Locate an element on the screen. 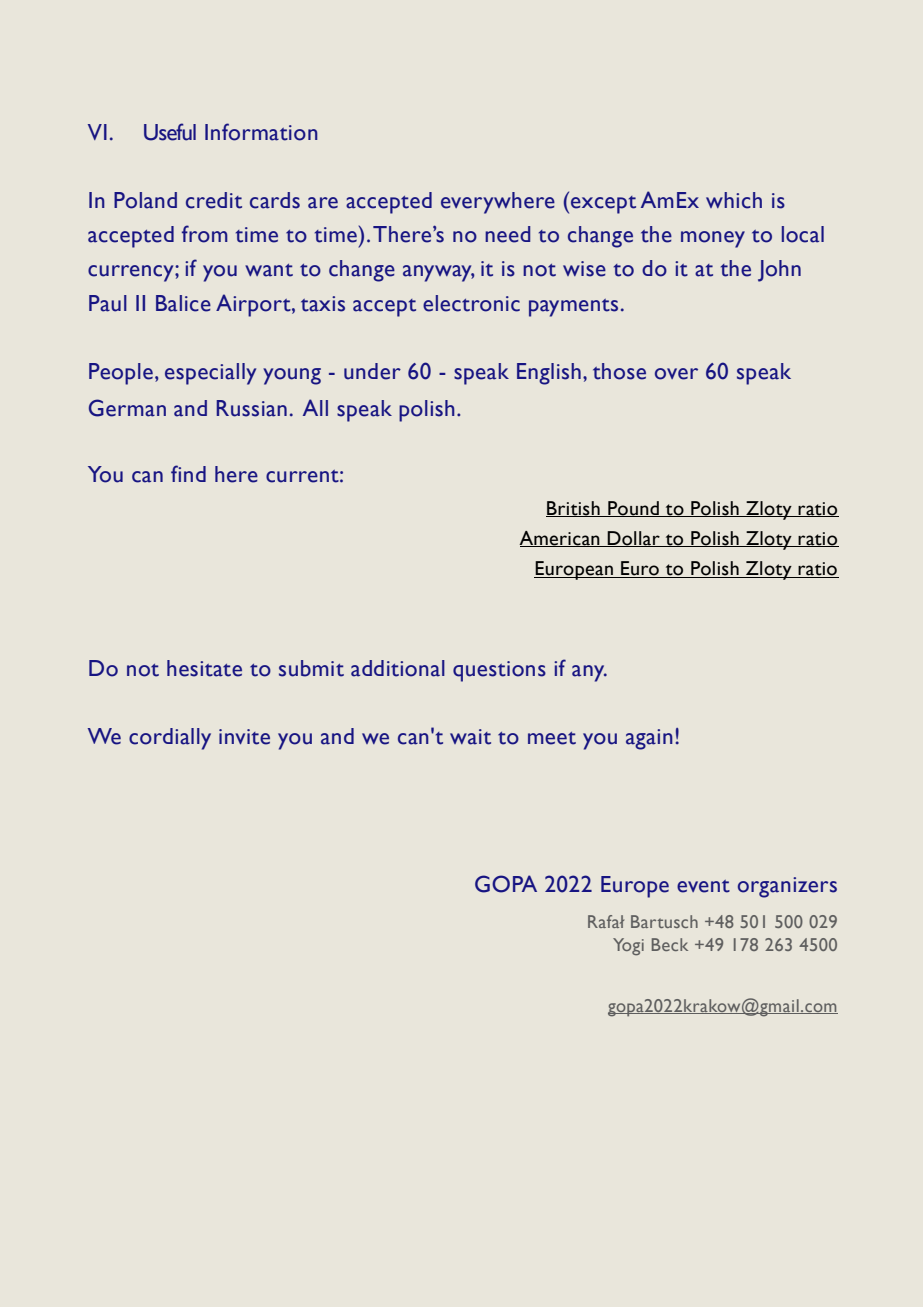 The image size is (924, 1307). cordially is located at coordinates (170, 739).
